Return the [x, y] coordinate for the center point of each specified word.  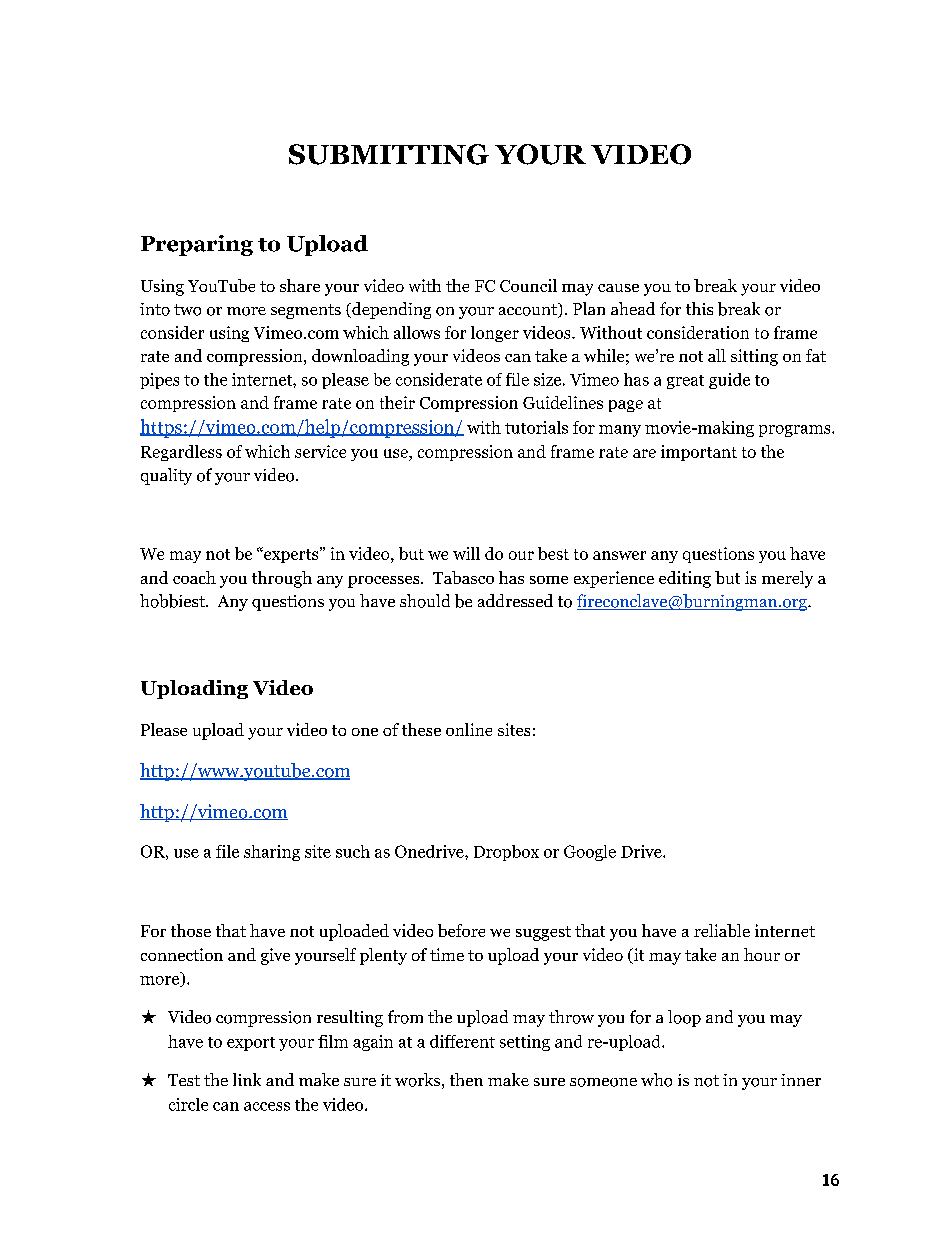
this [699, 308]
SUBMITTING [389, 154]
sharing [272, 853]
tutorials [536, 427]
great [685, 382]
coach [194, 577]
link [247, 1079]
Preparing [197, 245]
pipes [159, 381]
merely [787, 579]
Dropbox [506, 853]
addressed [515, 600]
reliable [722, 930]
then [466, 1079]
